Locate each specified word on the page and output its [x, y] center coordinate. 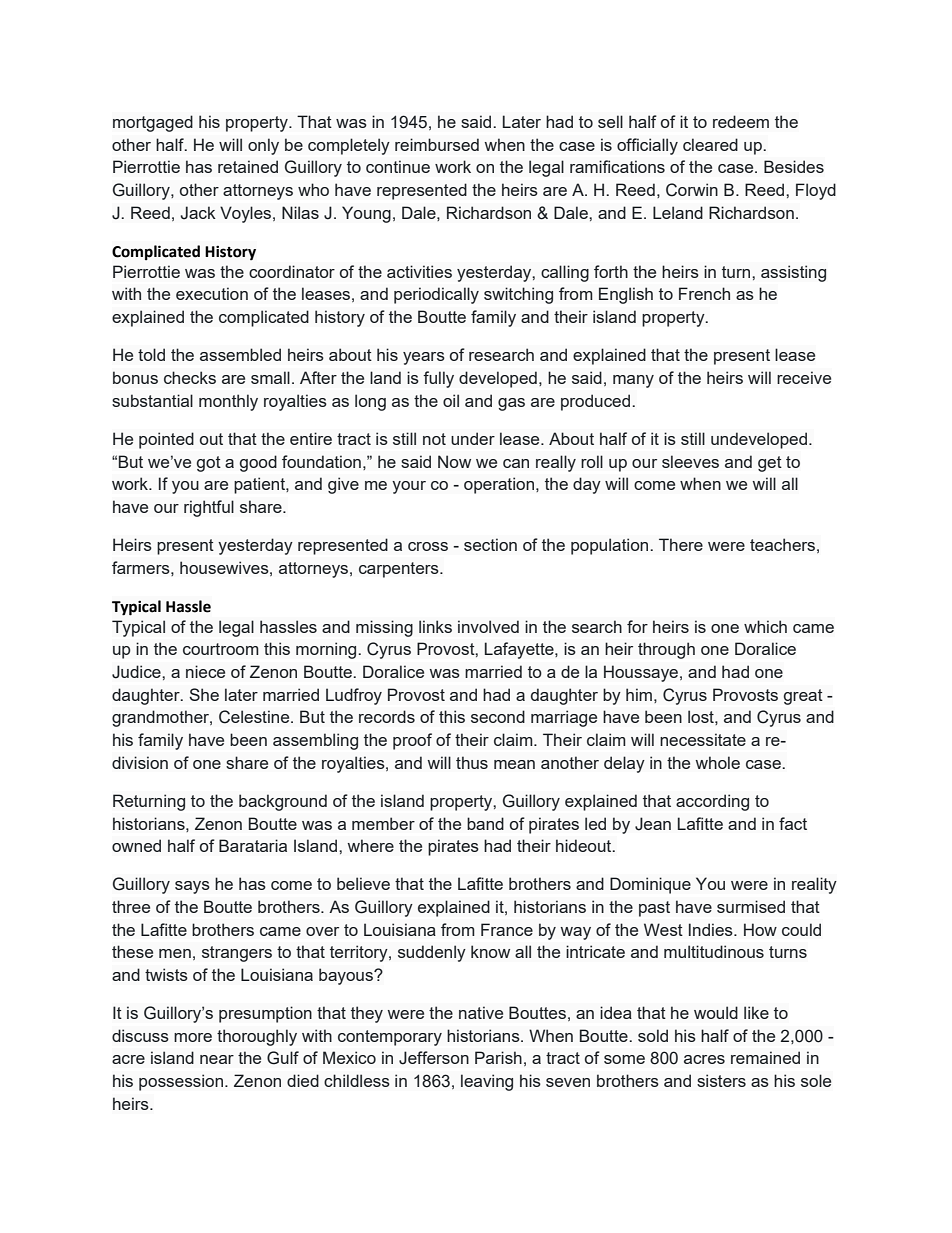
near [217, 1059]
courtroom [221, 649]
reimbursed [437, 144]
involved [488, 626]
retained [248, 166]
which [765, 626]
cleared [710, 144]
